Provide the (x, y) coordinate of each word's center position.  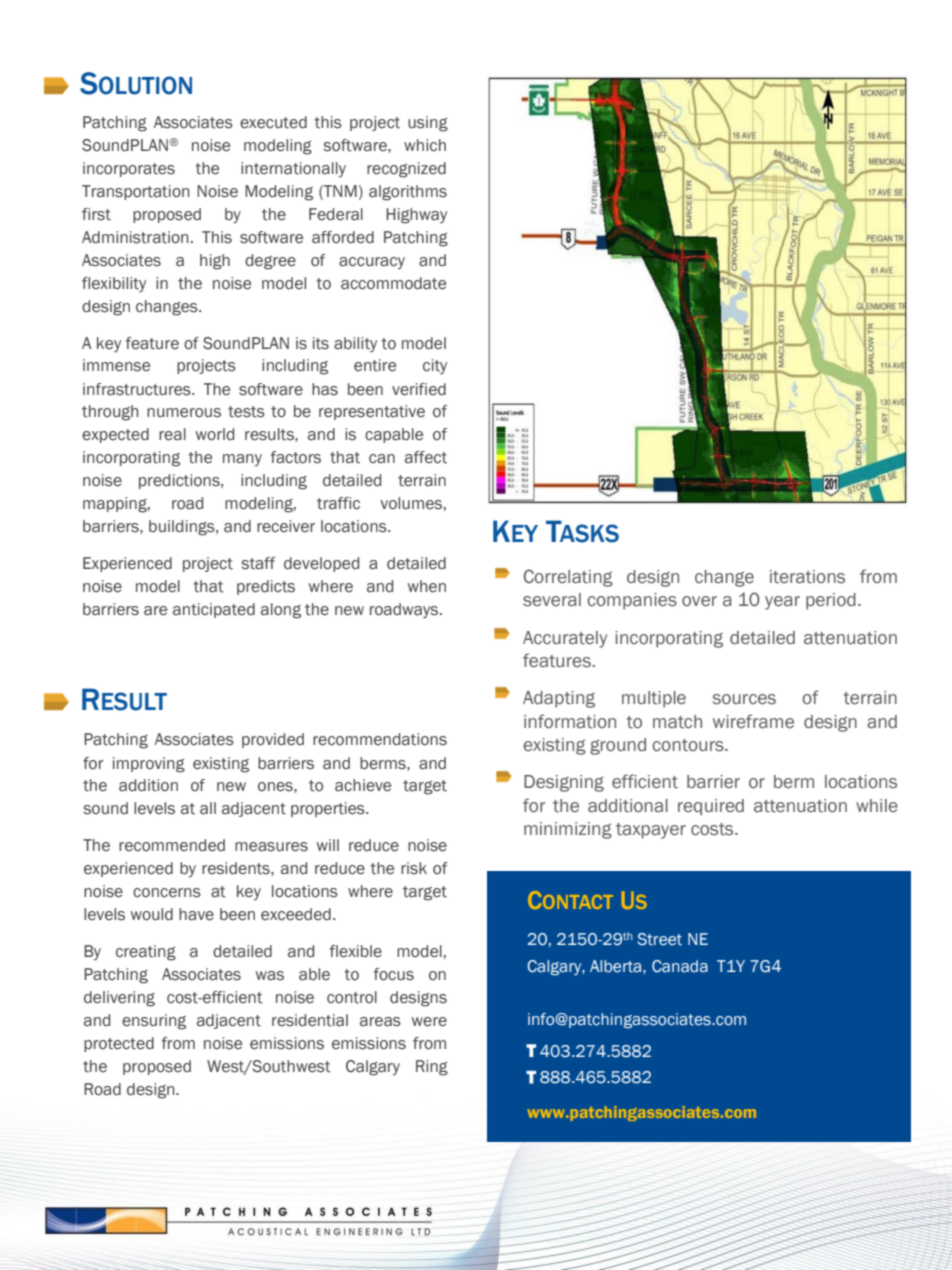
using (428, 124)
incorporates (129, 169)
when (427, 586)
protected (119, 1044)
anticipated (214, 610)
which (425, 145)
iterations (807, 577)
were (429, 1022)
